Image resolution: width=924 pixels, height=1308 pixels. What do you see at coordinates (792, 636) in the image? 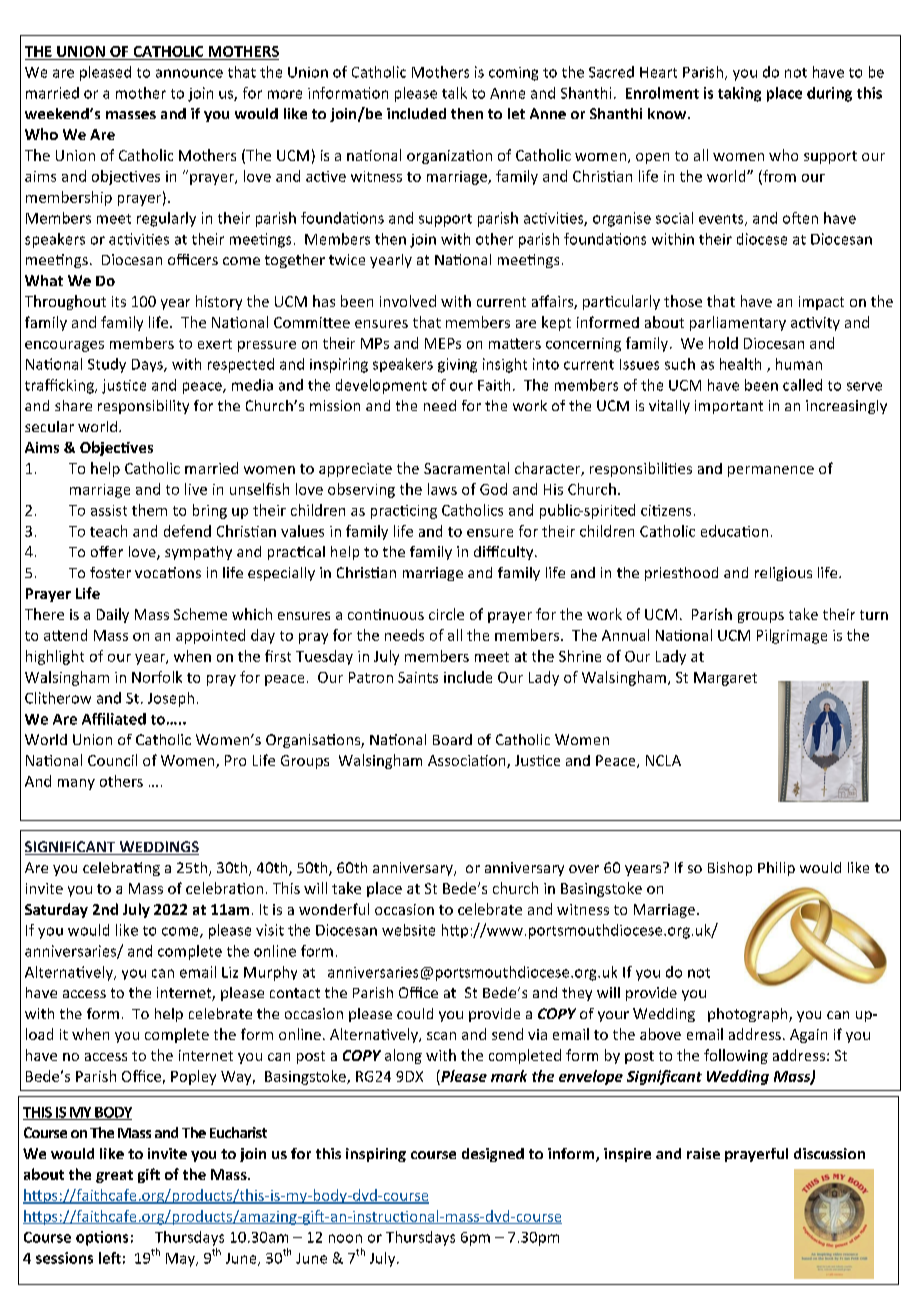
I see `Pilgrimage` at bounding box center [792, 636].
